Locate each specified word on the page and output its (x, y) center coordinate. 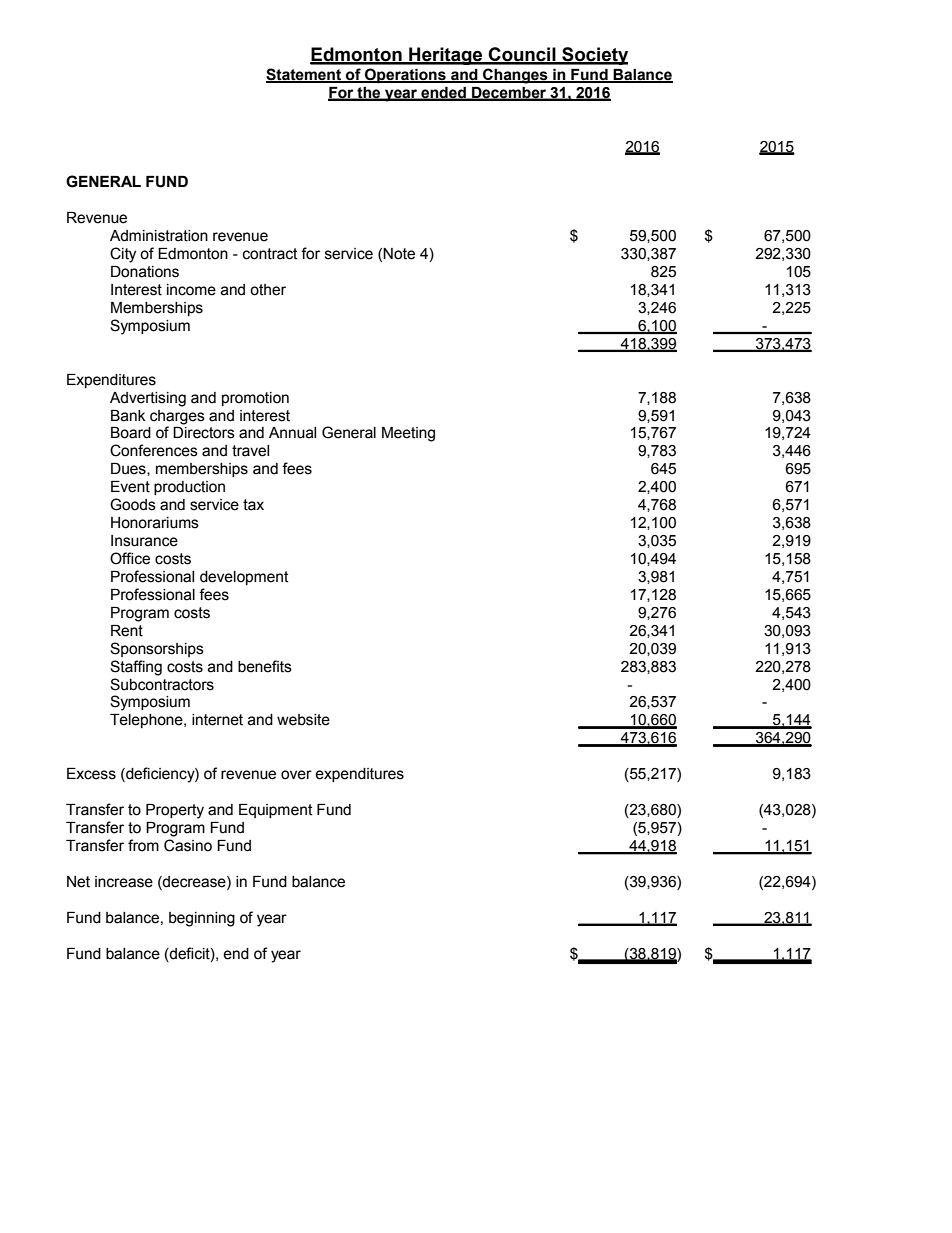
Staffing (136, 668)
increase (124, 882)
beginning (202, 919)
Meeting (408, 434)
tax (253, 505)
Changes (515, 76)
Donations (145, 272)
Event (130, 487)
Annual (292, 433)
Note (399, 254)
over (296, 775)
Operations (405, 75)
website (303, 720)
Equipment (276, 811)
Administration (159, 236)
